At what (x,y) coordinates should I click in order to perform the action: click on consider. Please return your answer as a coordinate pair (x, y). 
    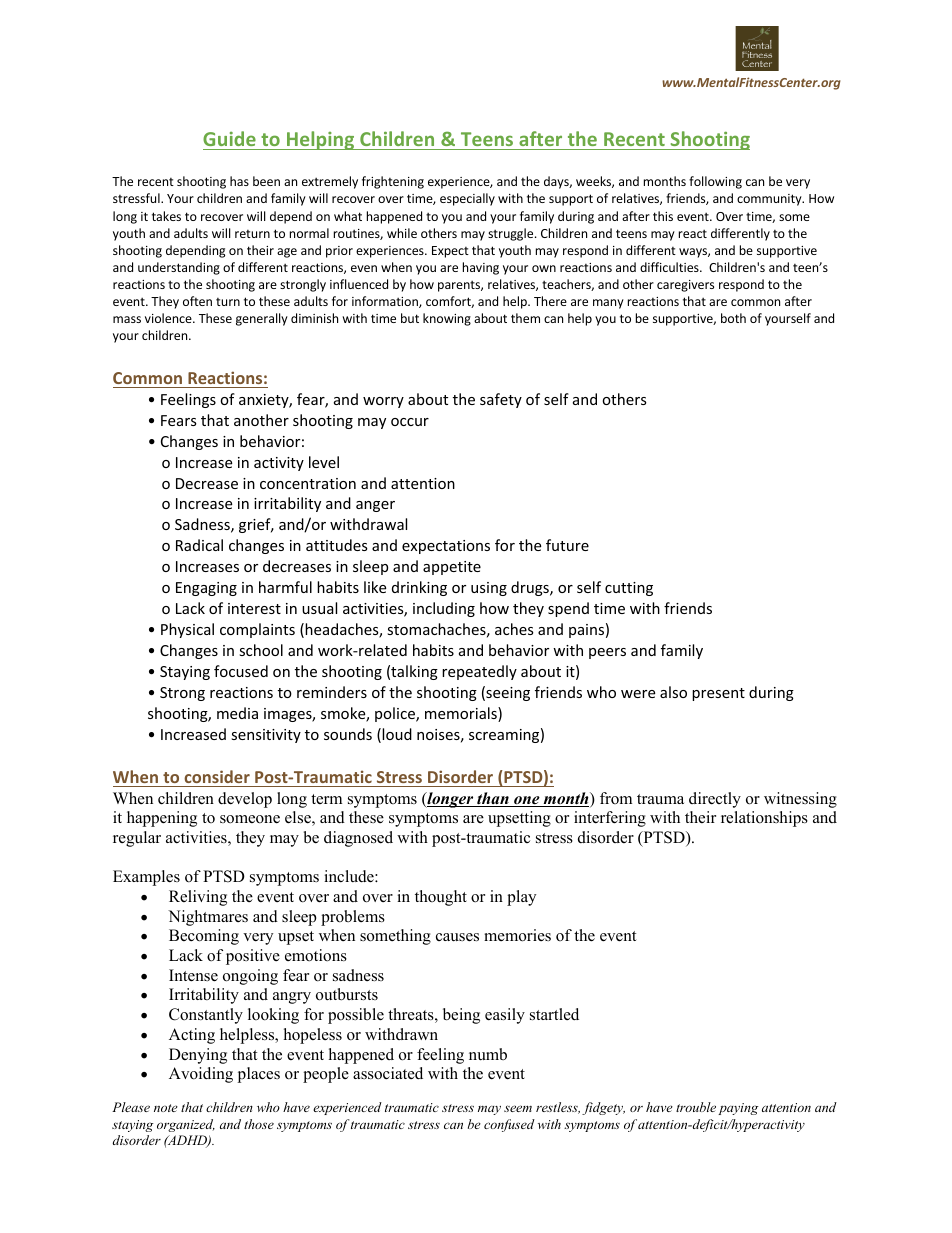
    Looking at the image, I should click on (217, 776).
